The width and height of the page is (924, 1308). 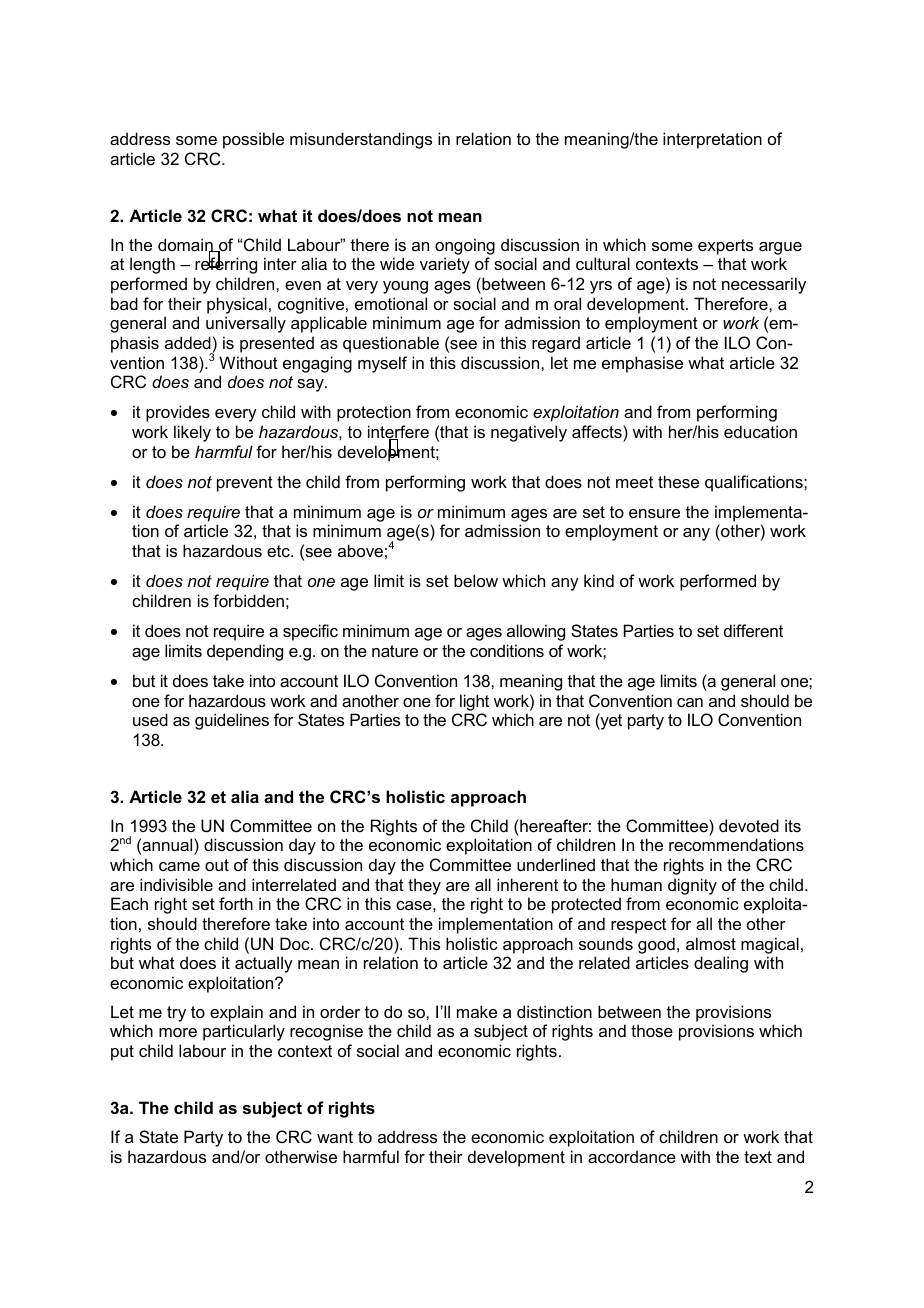 What do you see at coordinates (424, 886) in the page?
I see `they` at bounding box center [424, 886].
